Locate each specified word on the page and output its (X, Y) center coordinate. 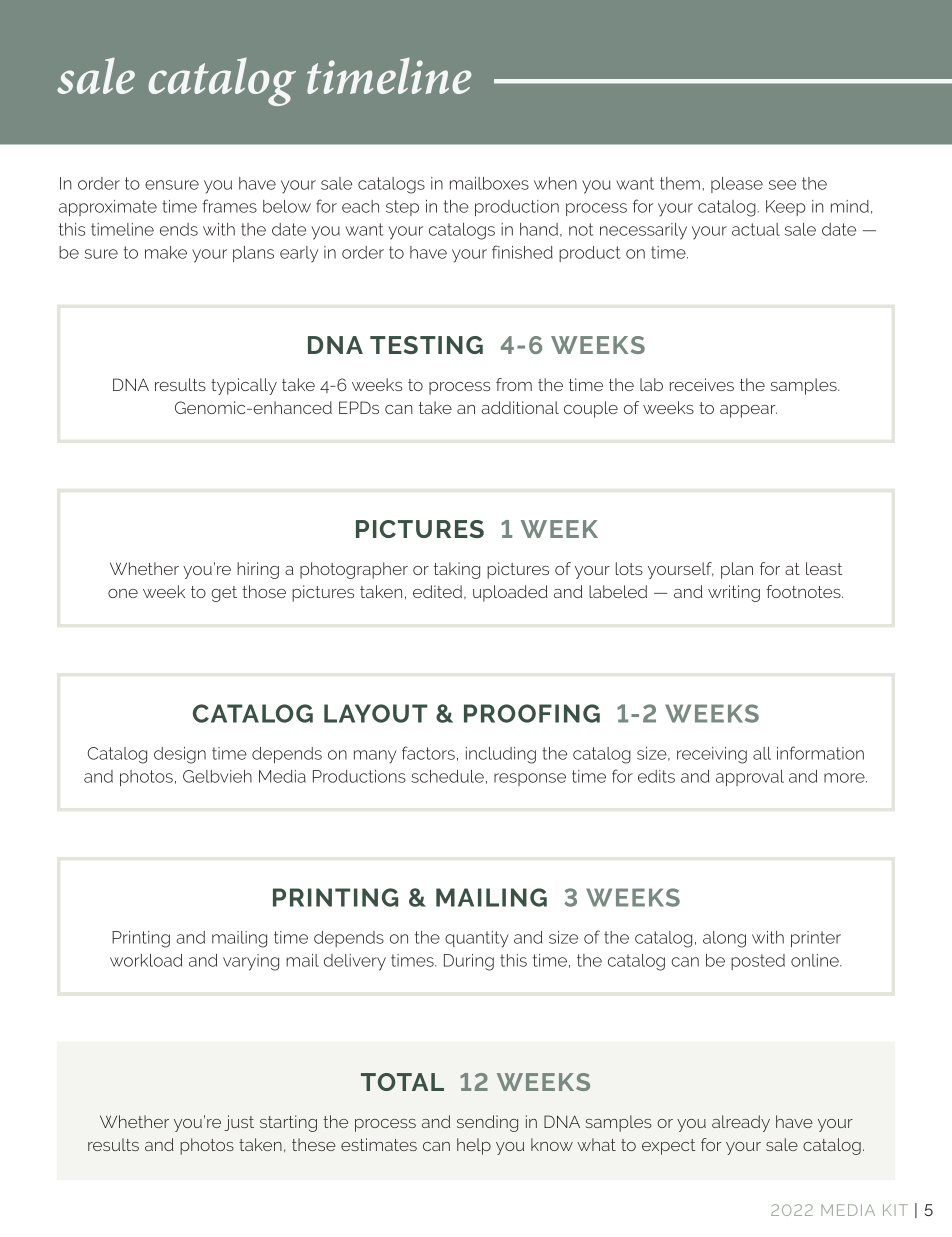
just (239, 1123)
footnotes (804, 591)
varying (251, 962)
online (816, 960)
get (224, 594)
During (469, 962)
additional (520, 407)
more (845, 778)
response (530, 779)
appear (748, 411)
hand (539, 229)
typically (244, 386)
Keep (786, 208)
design (180, 755)
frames (230, 206)
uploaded (510, 593)
